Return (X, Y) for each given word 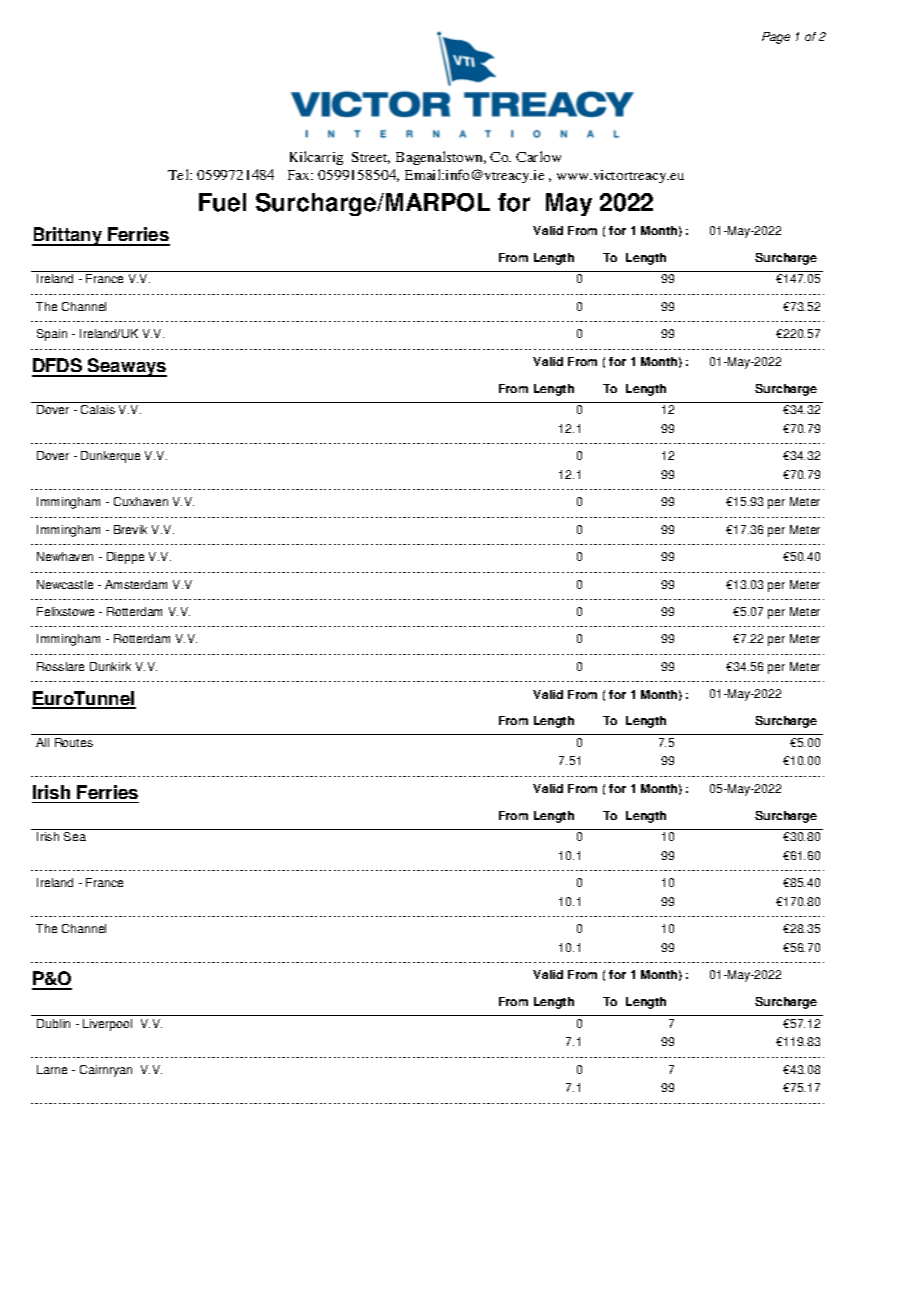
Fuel (222, 202)
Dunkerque (110, 457)
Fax (300, 175)
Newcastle (65, 584)
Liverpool (107, 1025)
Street (371, 158)
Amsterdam (136, 584)
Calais (98, 409)
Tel (180, 174)
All (42, 742)
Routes (74, 742)
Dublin (53, 1023)
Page (776, 38)
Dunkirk (110, 666)
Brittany (68, 236)
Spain (52, 335)
